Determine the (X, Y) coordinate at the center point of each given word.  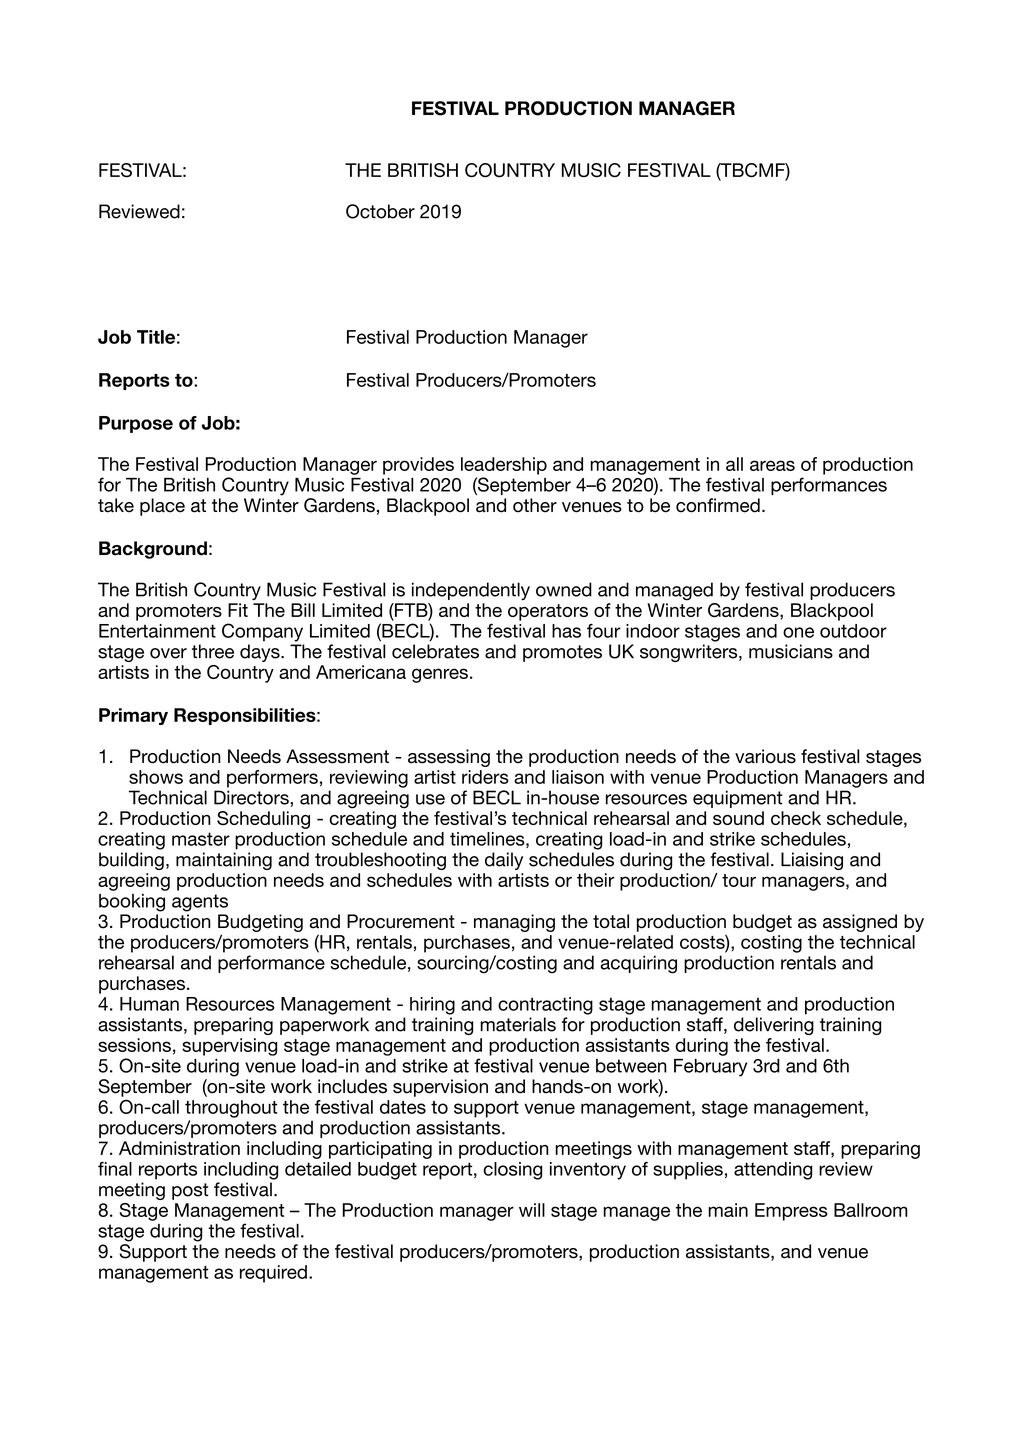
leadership (504, 466)
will (532, 1210)
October (380, 211)
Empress (791, 1212)
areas (772, 465)
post (190, 1191)
